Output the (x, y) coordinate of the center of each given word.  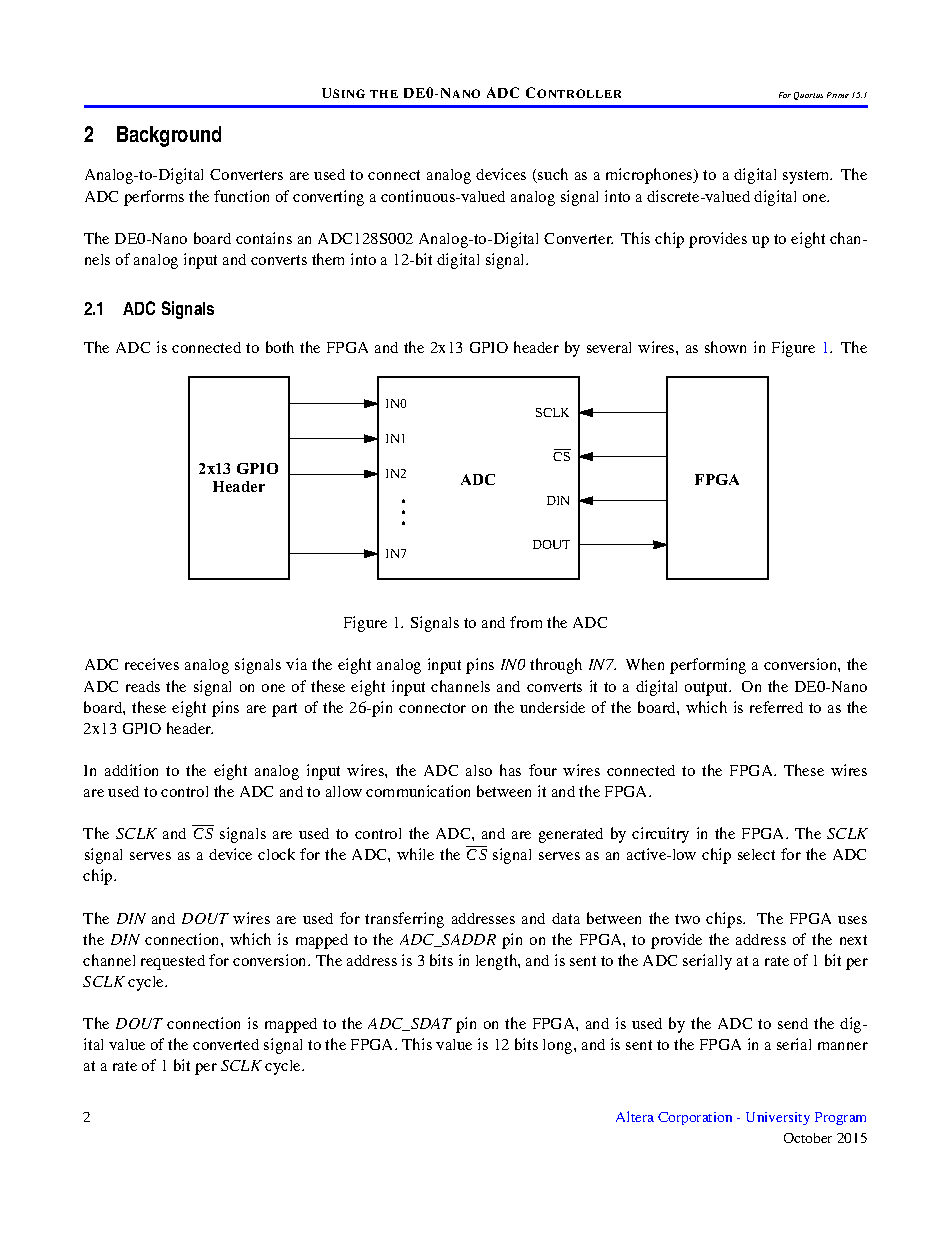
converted (226, 1044)
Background (169, 136)
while (415, 854)
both (280, 347)
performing (708, 666)
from (526, 622)
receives (152, 664)
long (559, 1046)
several (609, 347)
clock (276, 854)
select (756, 854)
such (552, 175)
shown (725, 347)
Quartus (808, 96)
